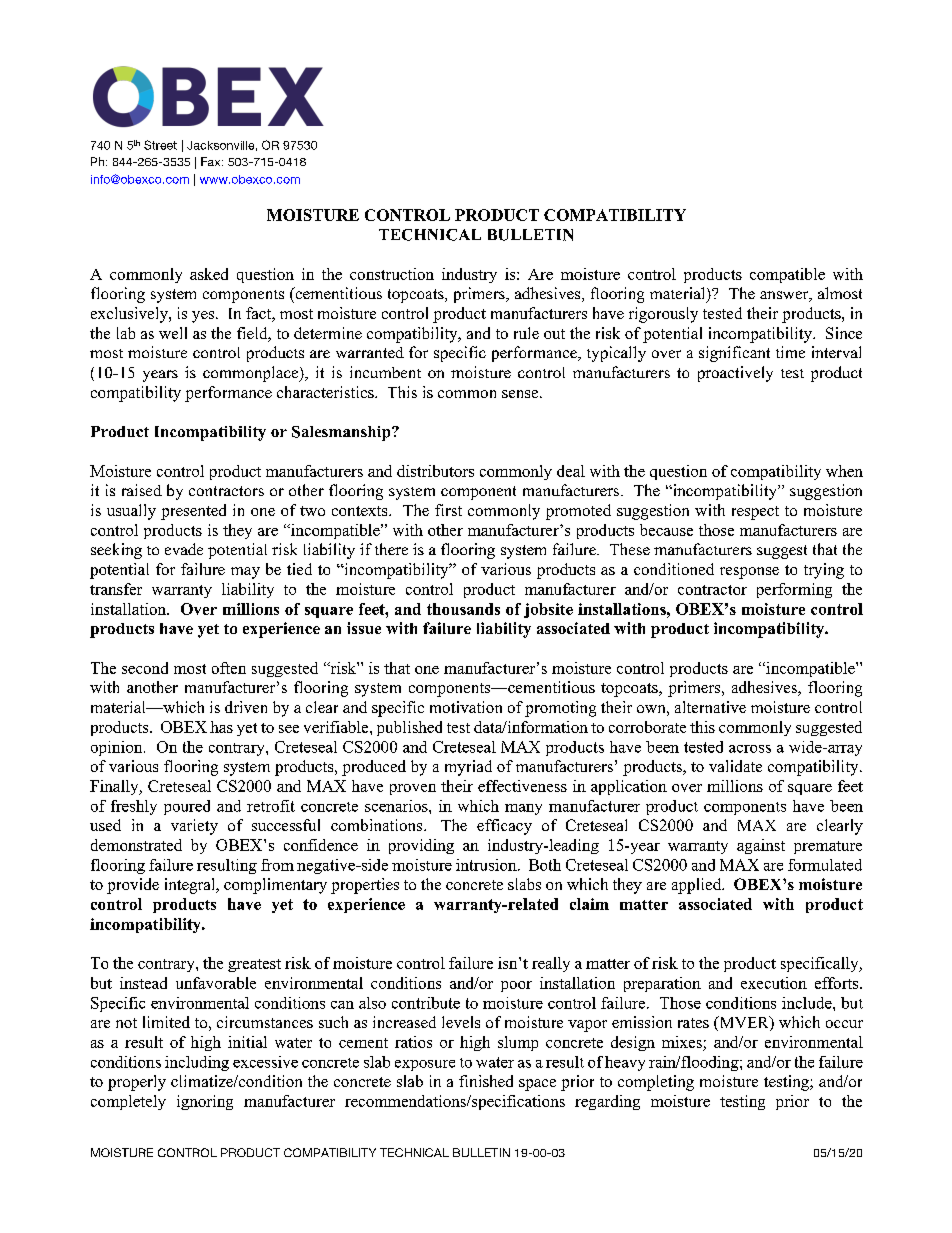 This screenshot has height=1233, width=952. I want to click on raised, so click(142, 490).
